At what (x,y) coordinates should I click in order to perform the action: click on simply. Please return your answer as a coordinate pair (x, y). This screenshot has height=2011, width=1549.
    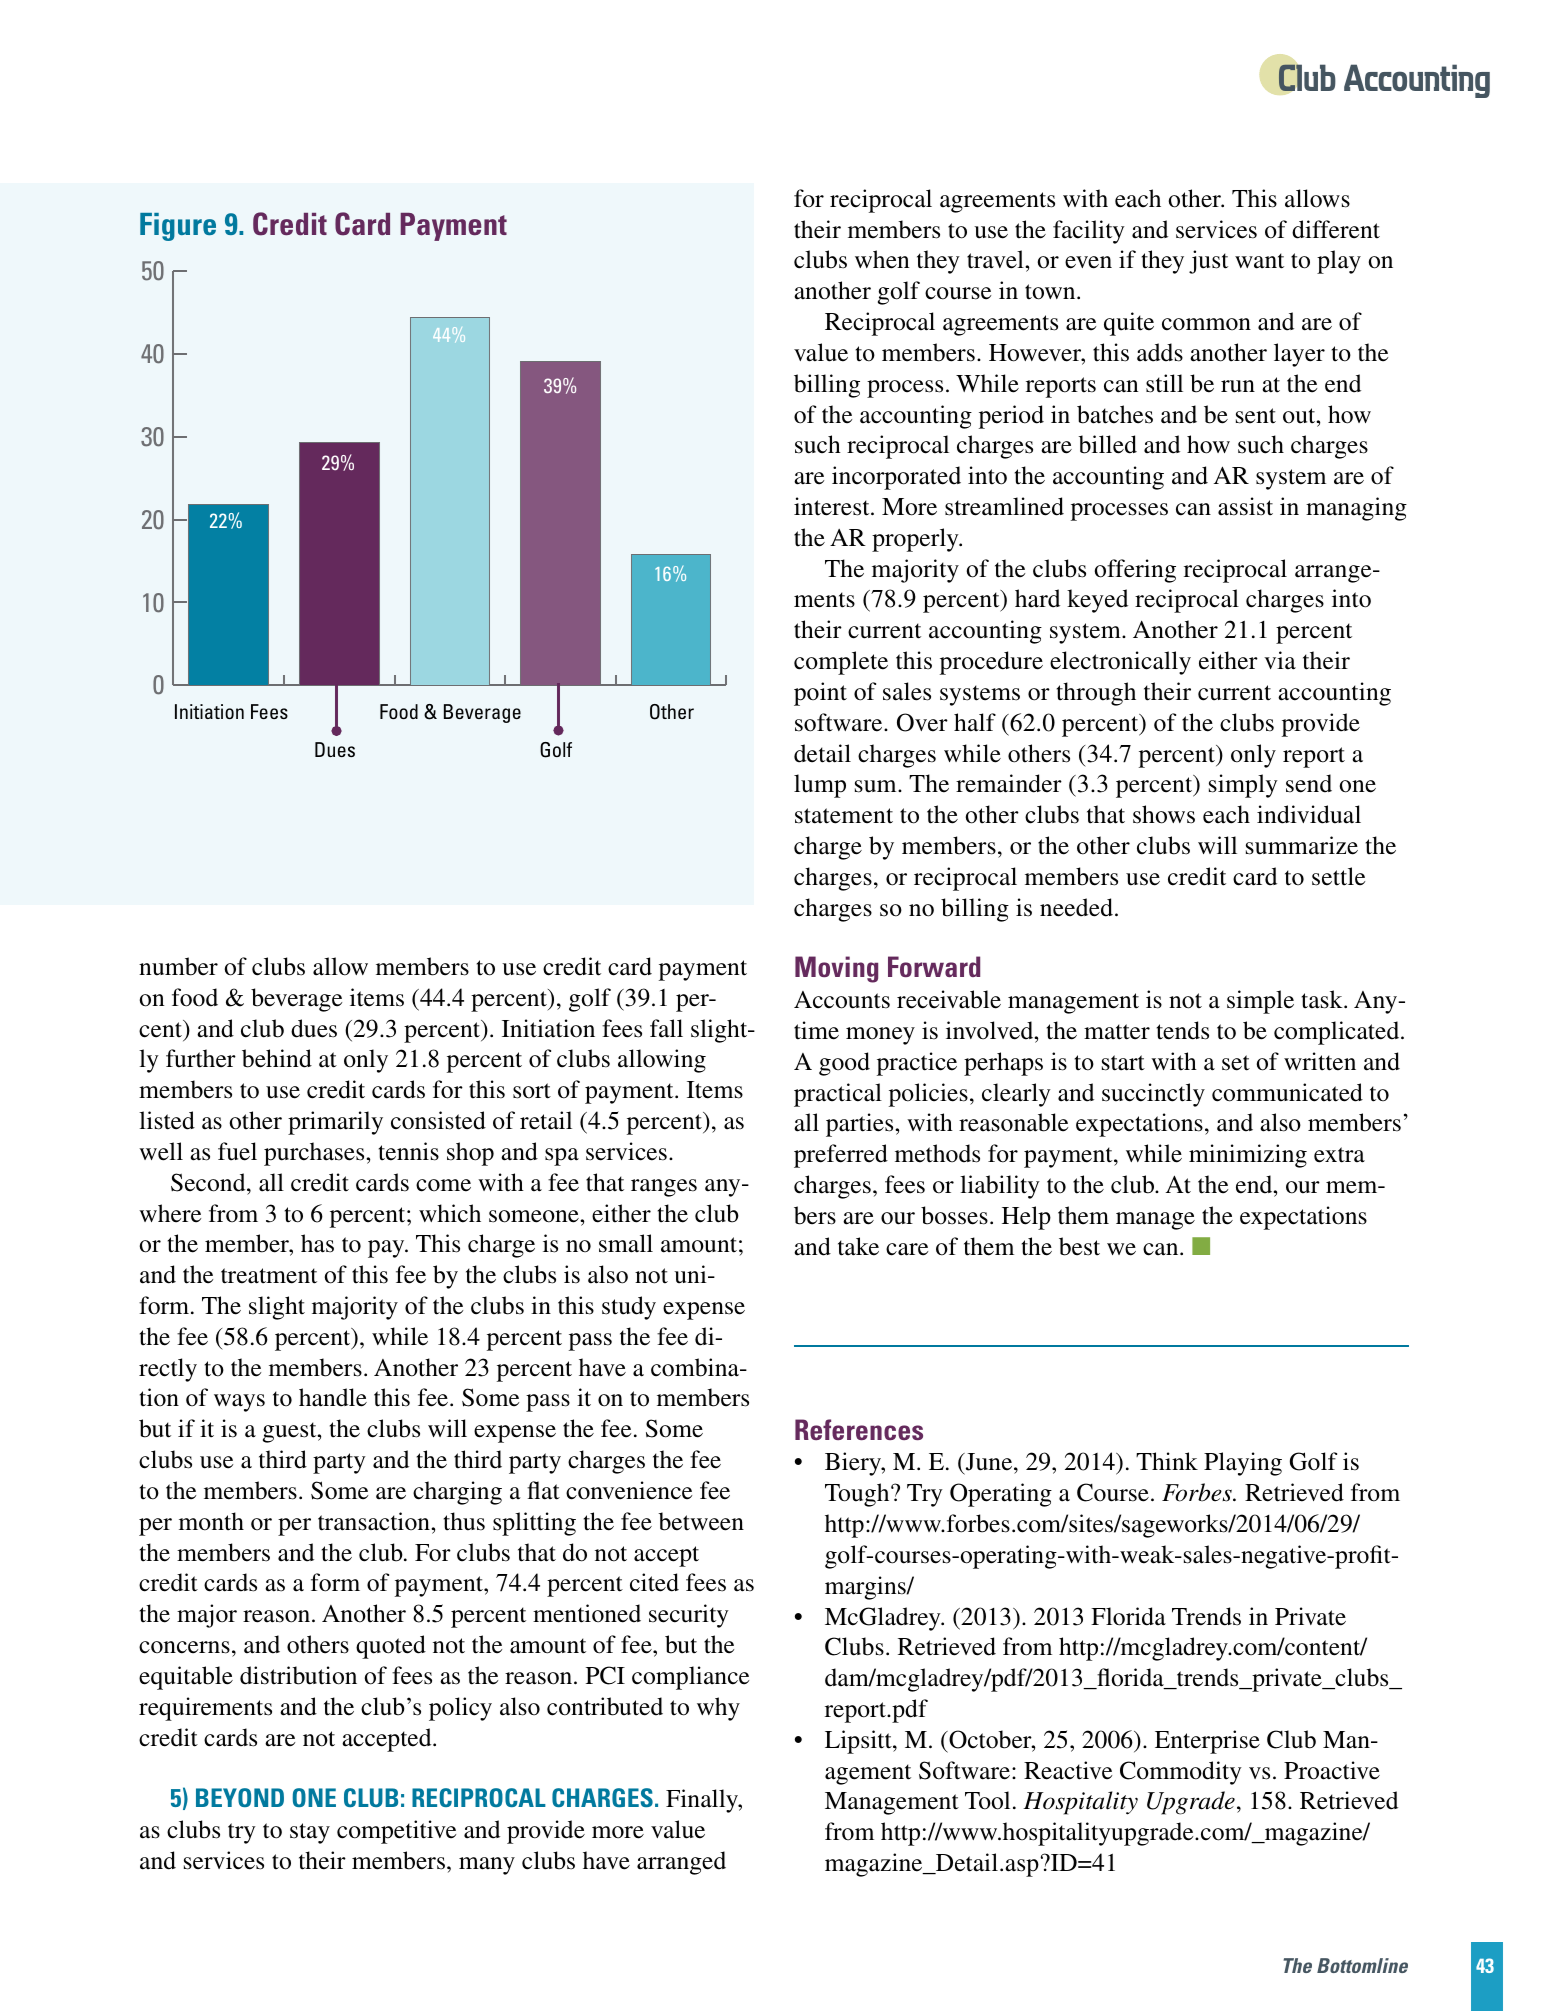
    Looking at the image, I should click on (1243, 786).
